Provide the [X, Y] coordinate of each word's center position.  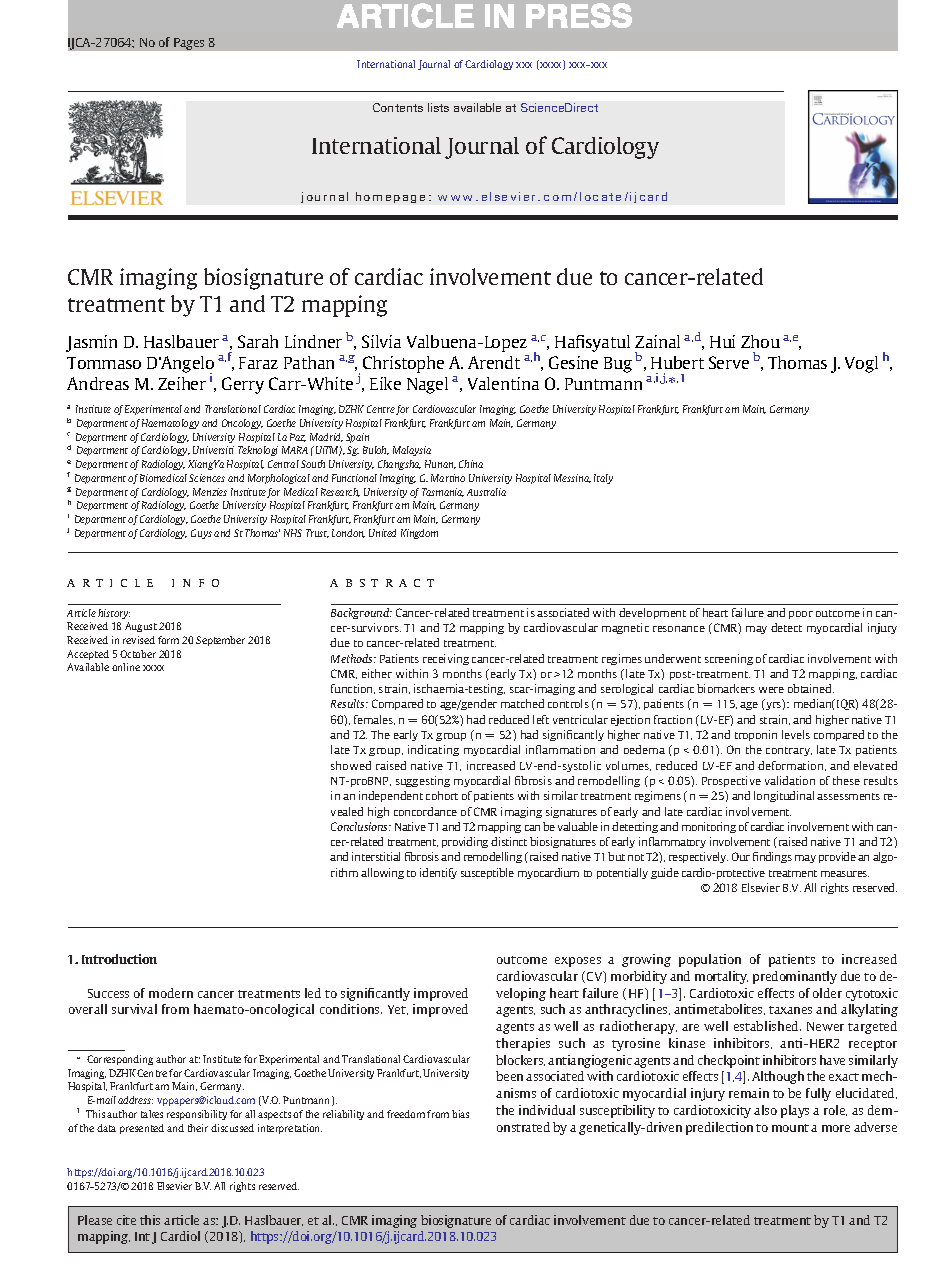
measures [845, 874]
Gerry [243, 385]
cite [126, 1220]
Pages [189, 44]
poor [801, 615]
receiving [446, 659]
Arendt [494, 362]
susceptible [487, 873]
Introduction [119, 959]
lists [438, 107]
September [220, 641]
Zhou [760, 341]
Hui [722, 341]
